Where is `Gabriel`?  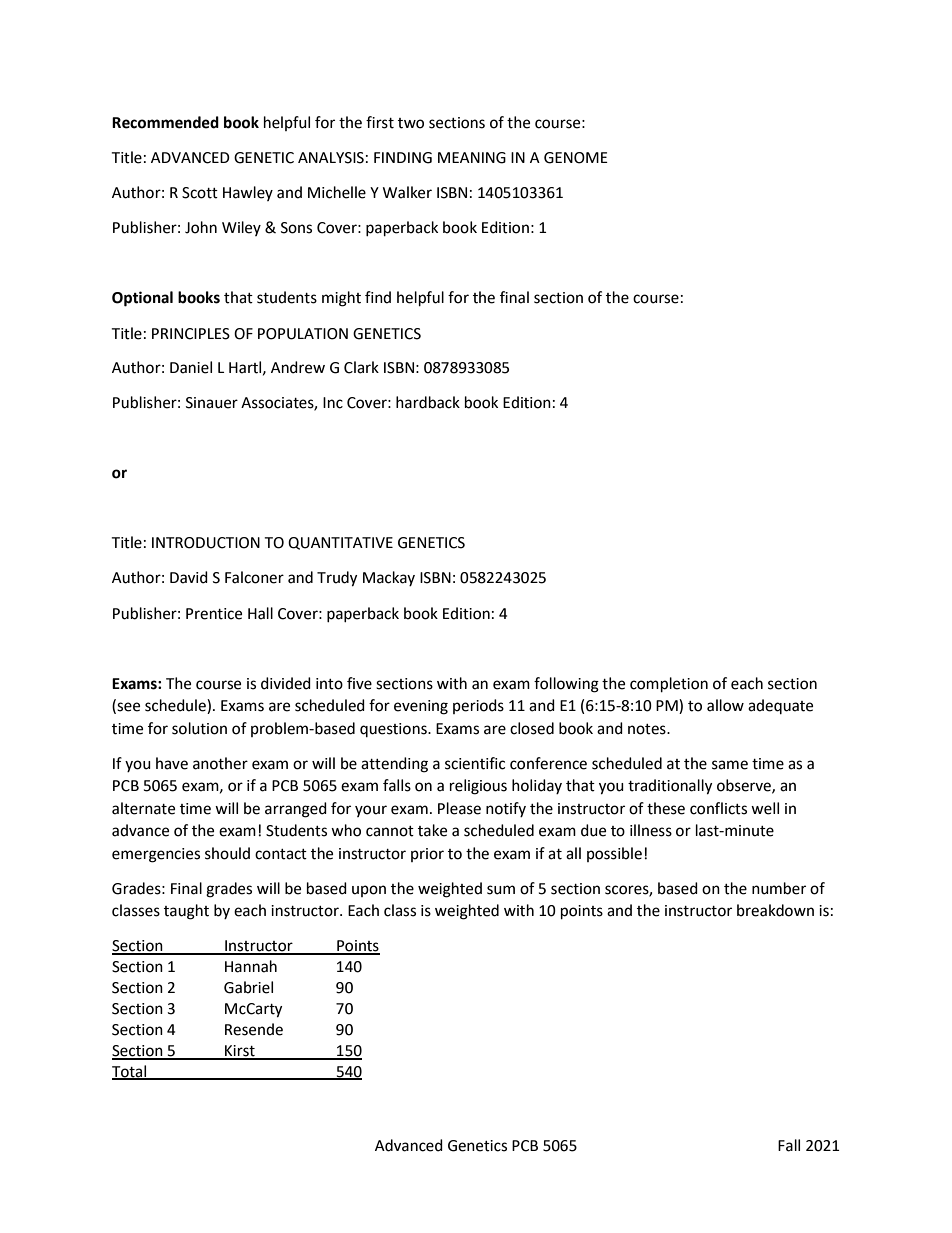 Gabriel is located at coordinates (248, 987).
